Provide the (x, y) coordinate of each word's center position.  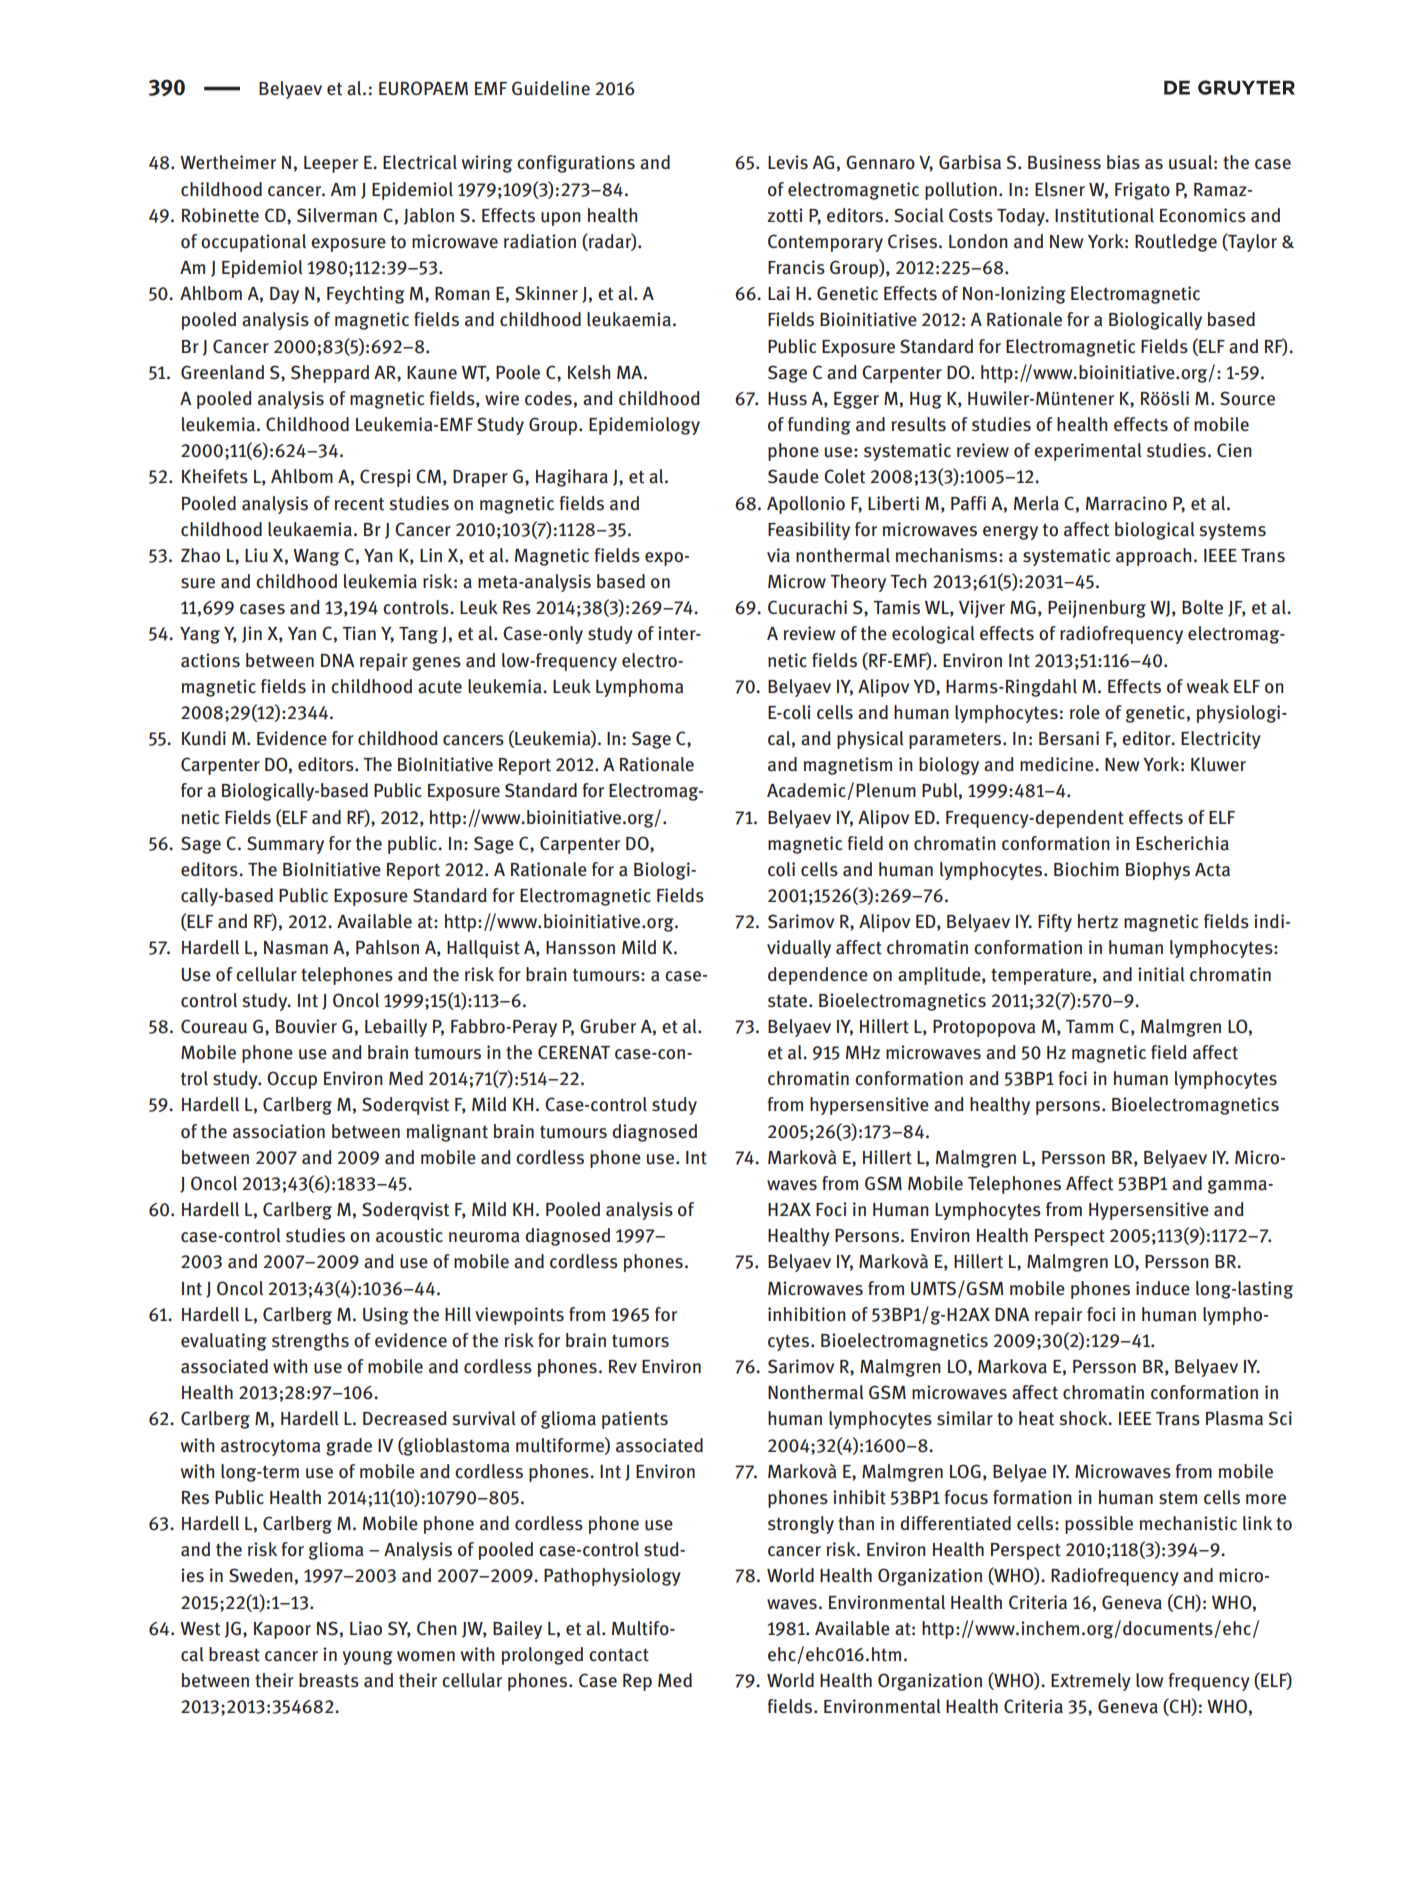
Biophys (1158, 871)
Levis (788, 162)
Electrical (420, 162)
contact (619, 1655)
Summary (285, 845)
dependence (818, 976)
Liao (366, 1628)
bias (1123, 162)
